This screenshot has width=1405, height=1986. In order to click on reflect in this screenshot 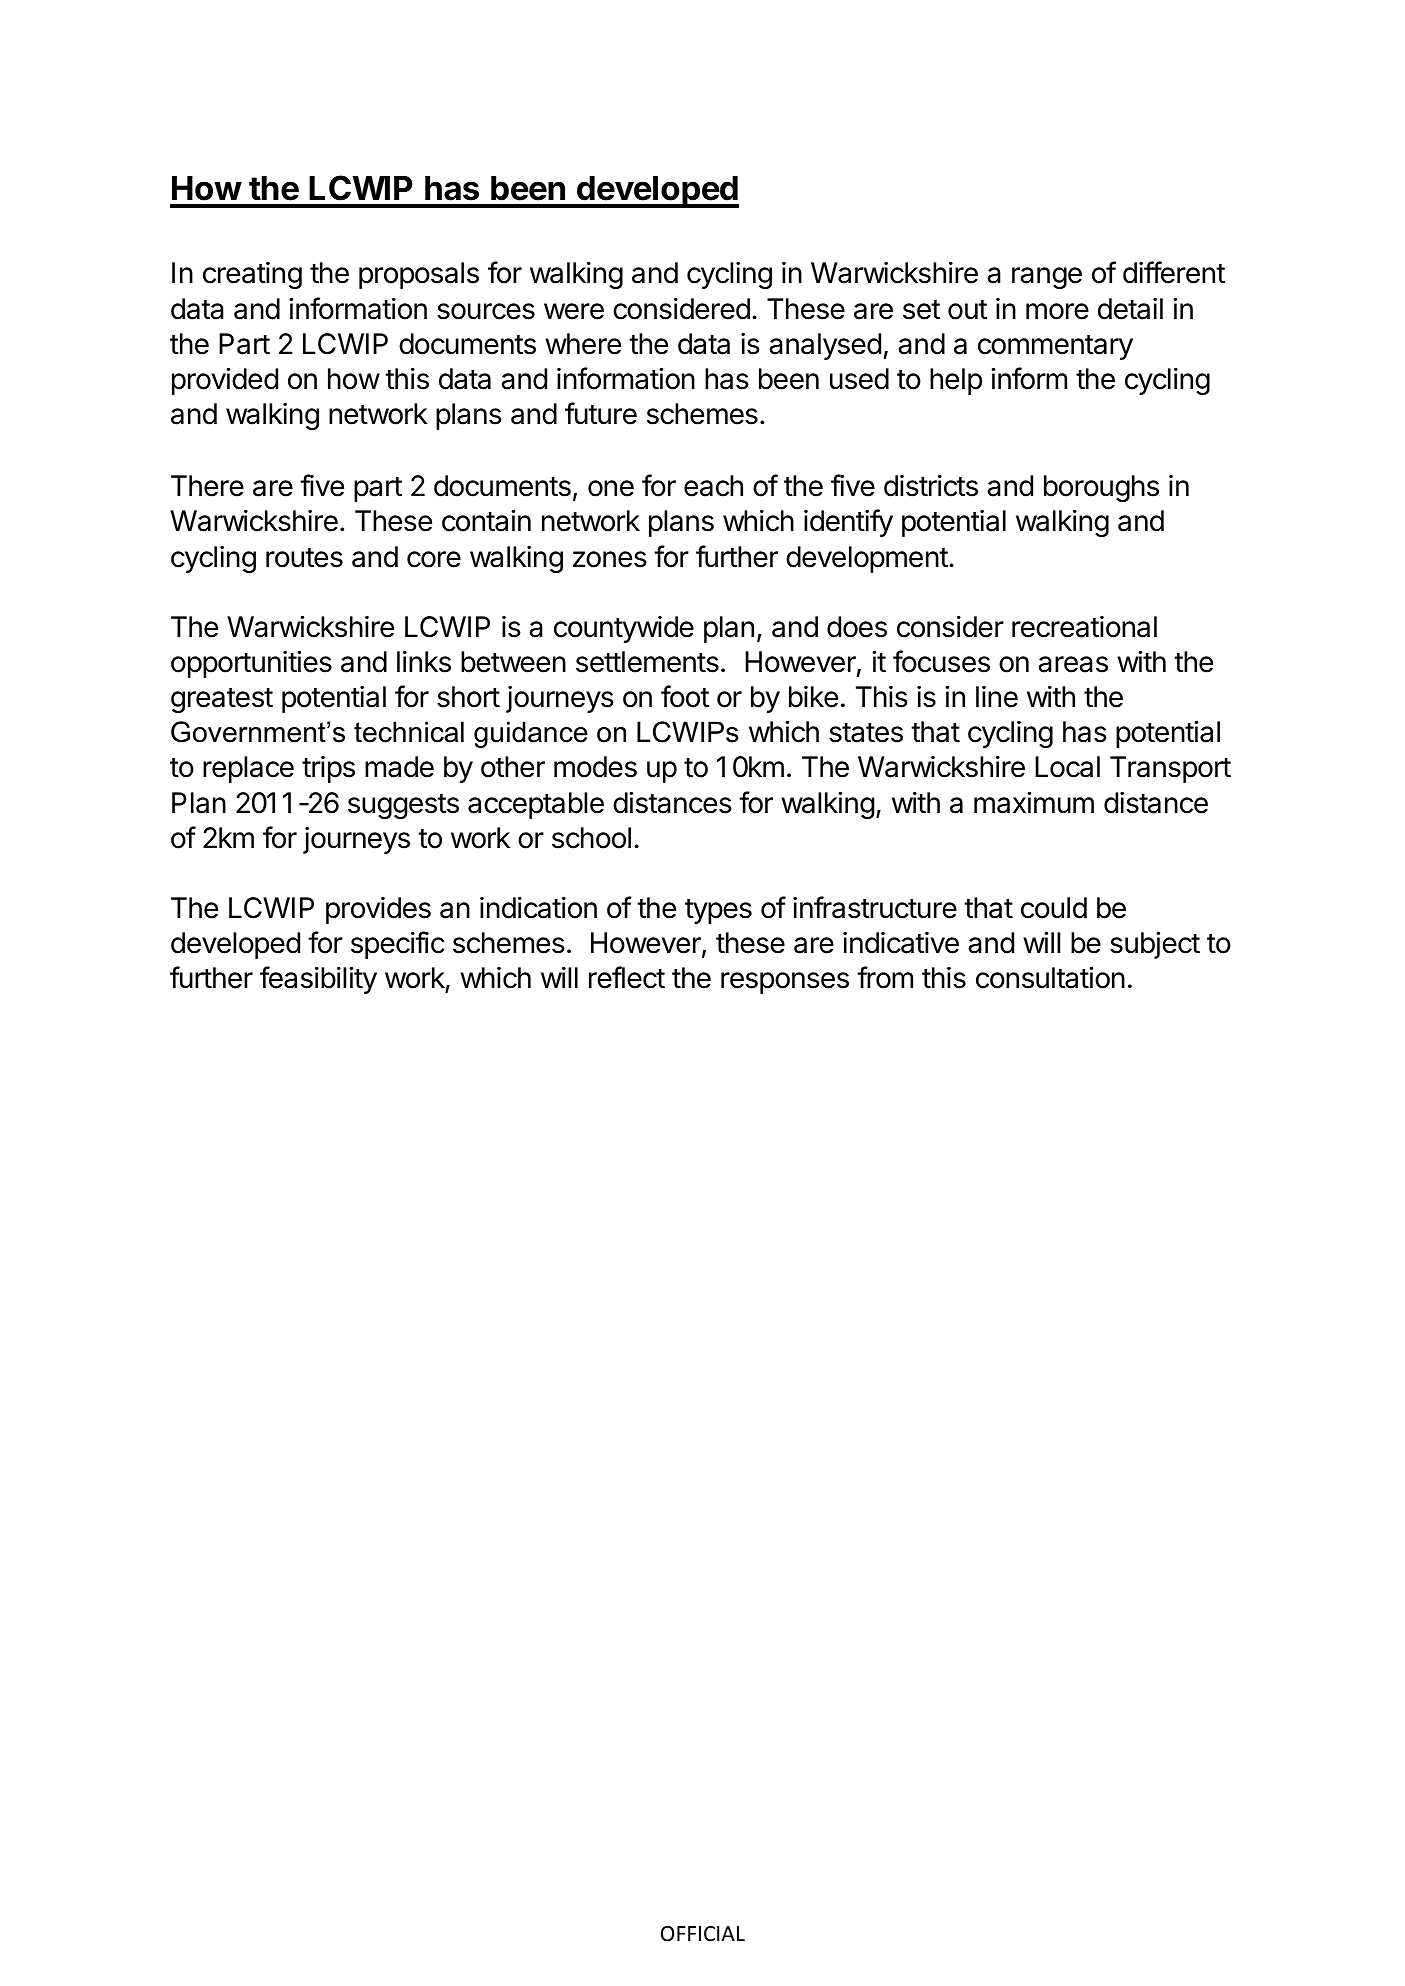, I will do `click(627, 977)`.
